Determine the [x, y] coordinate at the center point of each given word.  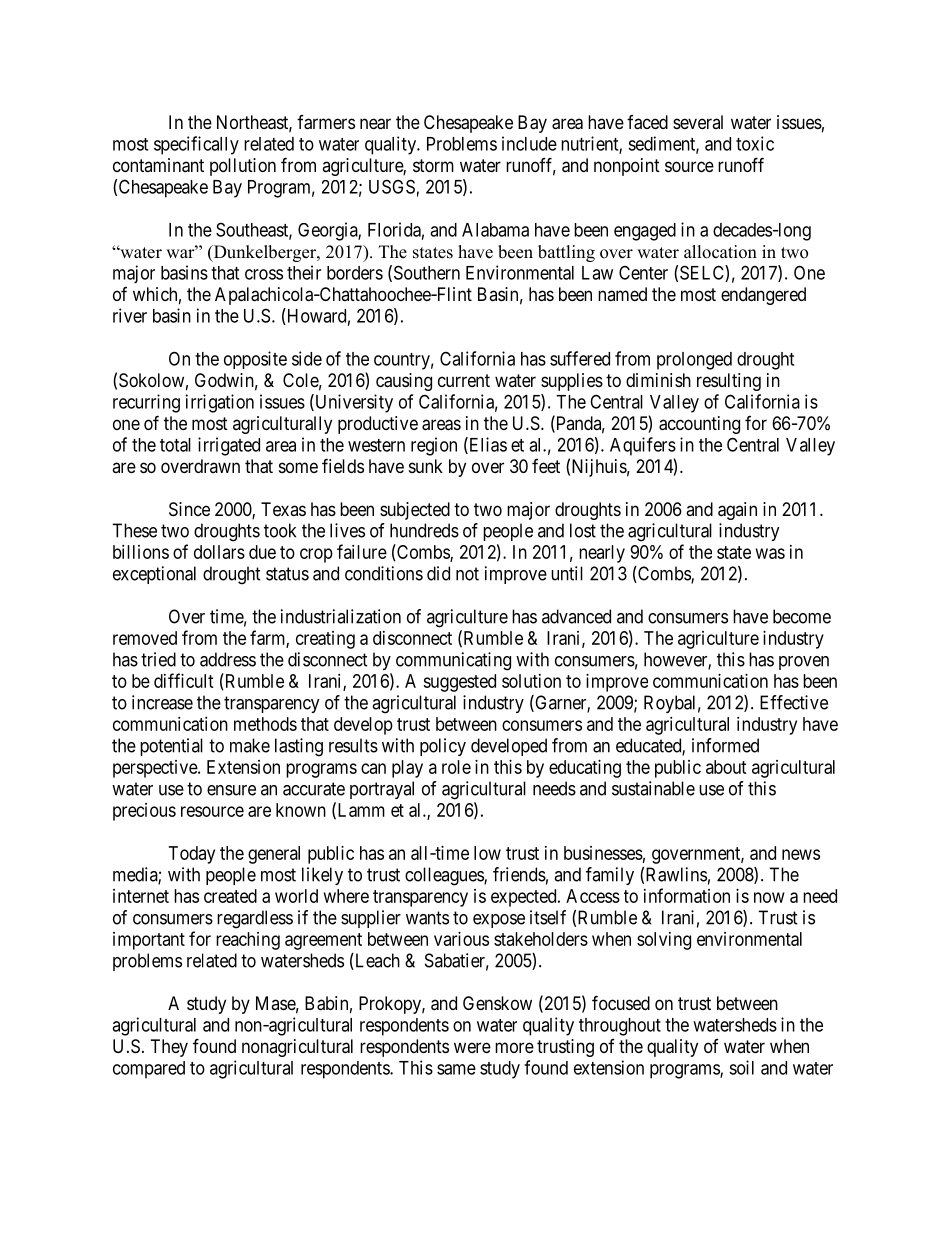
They [169, 1048]
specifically [196, 145]
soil [741, 1067]
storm [433, 165]
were [472, 1047]
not [467, 574]
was [770, 553]
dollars [219, 552]
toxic [755, 143]
